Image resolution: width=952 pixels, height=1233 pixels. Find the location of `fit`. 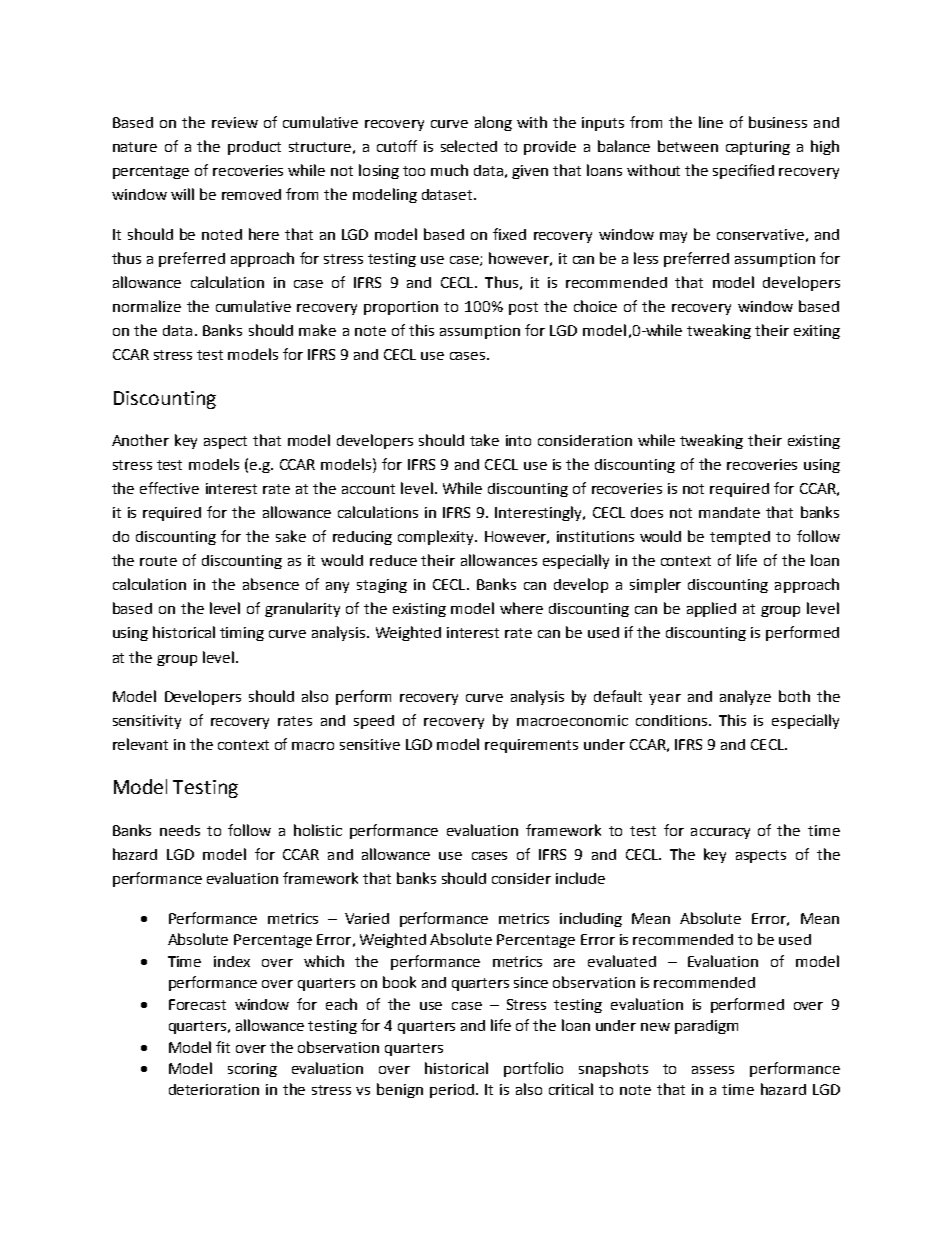

fit is located at coordinates (223, 1047).
